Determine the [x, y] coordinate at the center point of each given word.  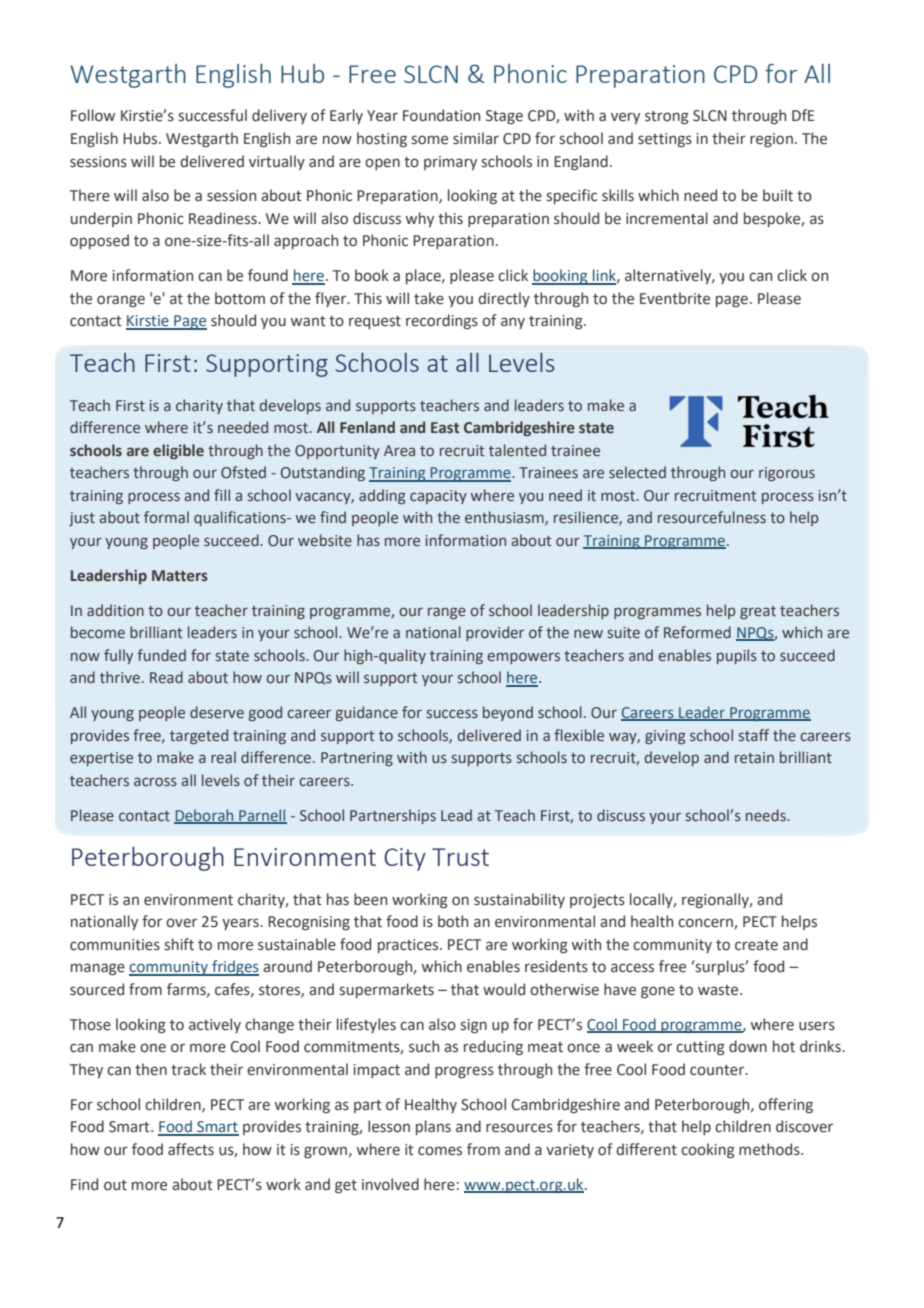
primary [450, 163]
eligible [178, 451]
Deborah [205, 816]
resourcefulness [712, 517]
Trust [460, 857]
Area [399, 450]
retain [754, 757]
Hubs [141, 138]
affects [191, 1149]
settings [665, 140]
